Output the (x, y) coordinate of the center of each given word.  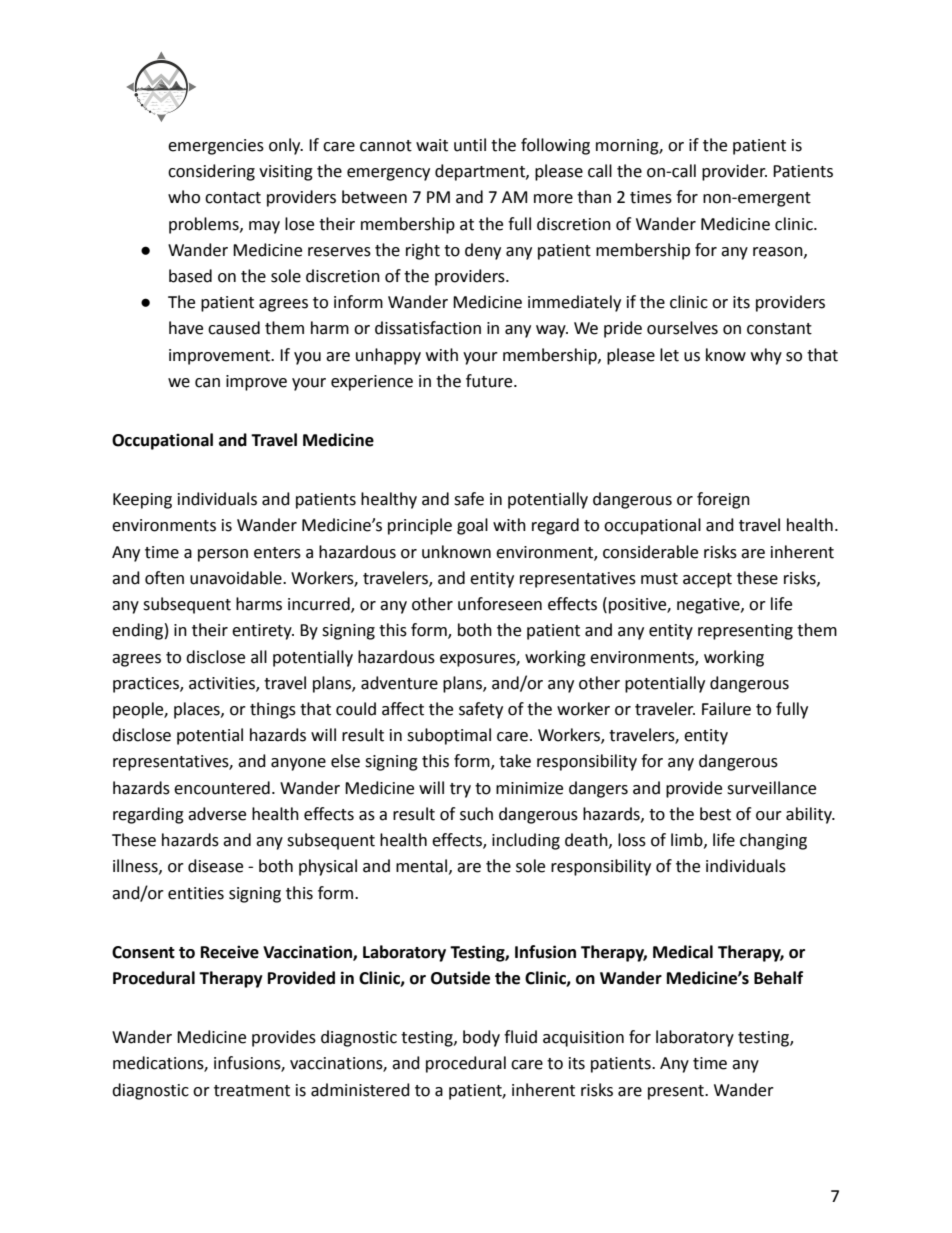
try (460, 790)
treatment (252, 1091)
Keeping (142, 501)
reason (779, 252)
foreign (723, 500)
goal (472, 526)
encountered (222, 788)
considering (211, 172)
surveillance (771, 788)
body (481, 1038)
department (481, 172)
